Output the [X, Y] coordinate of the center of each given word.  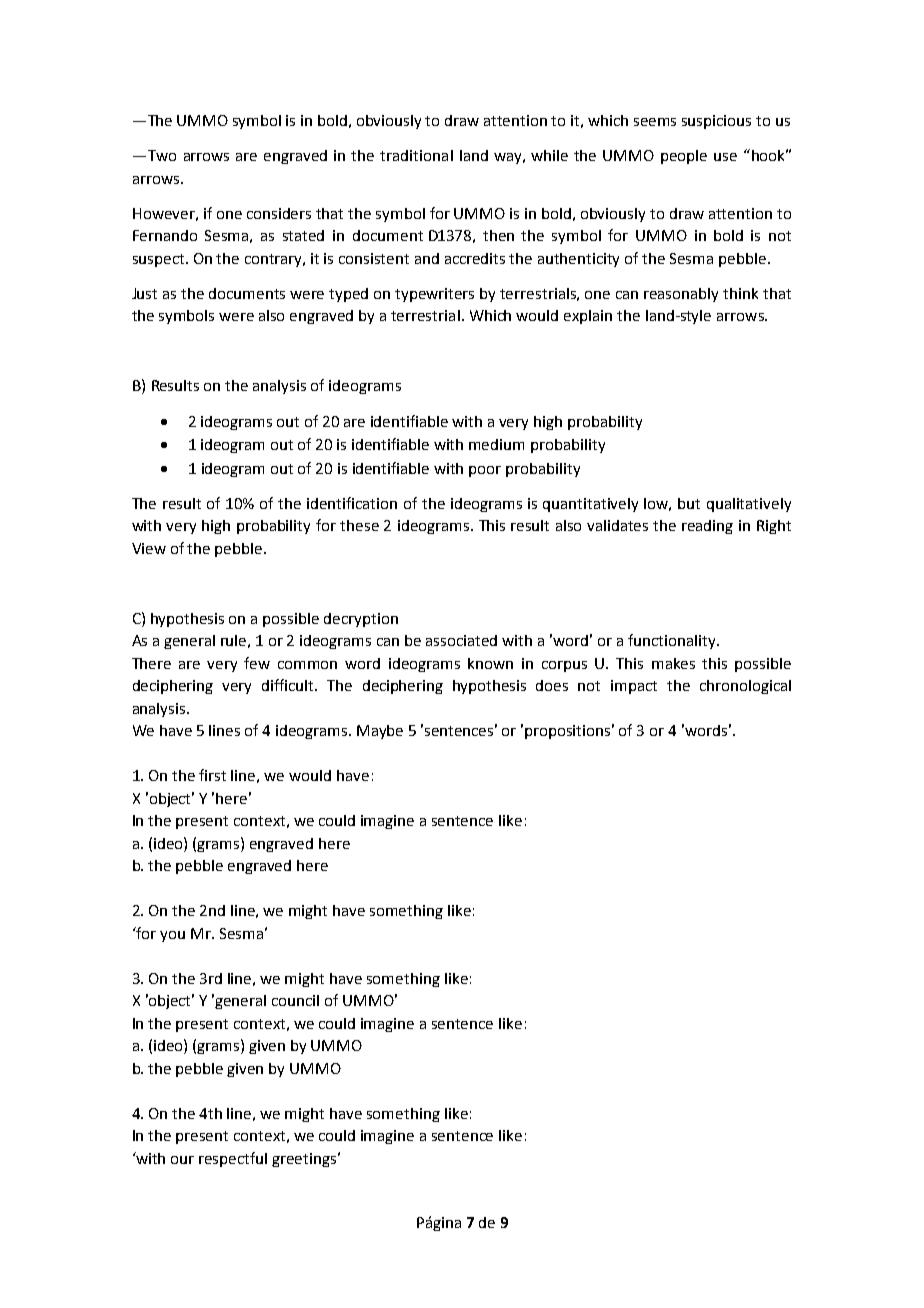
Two [160, 155]
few [257, 663]
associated [461, 640]
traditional [416, 155]
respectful [233, 1159]
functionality [673, 641]
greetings [304, 1160]
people [684, 157]
